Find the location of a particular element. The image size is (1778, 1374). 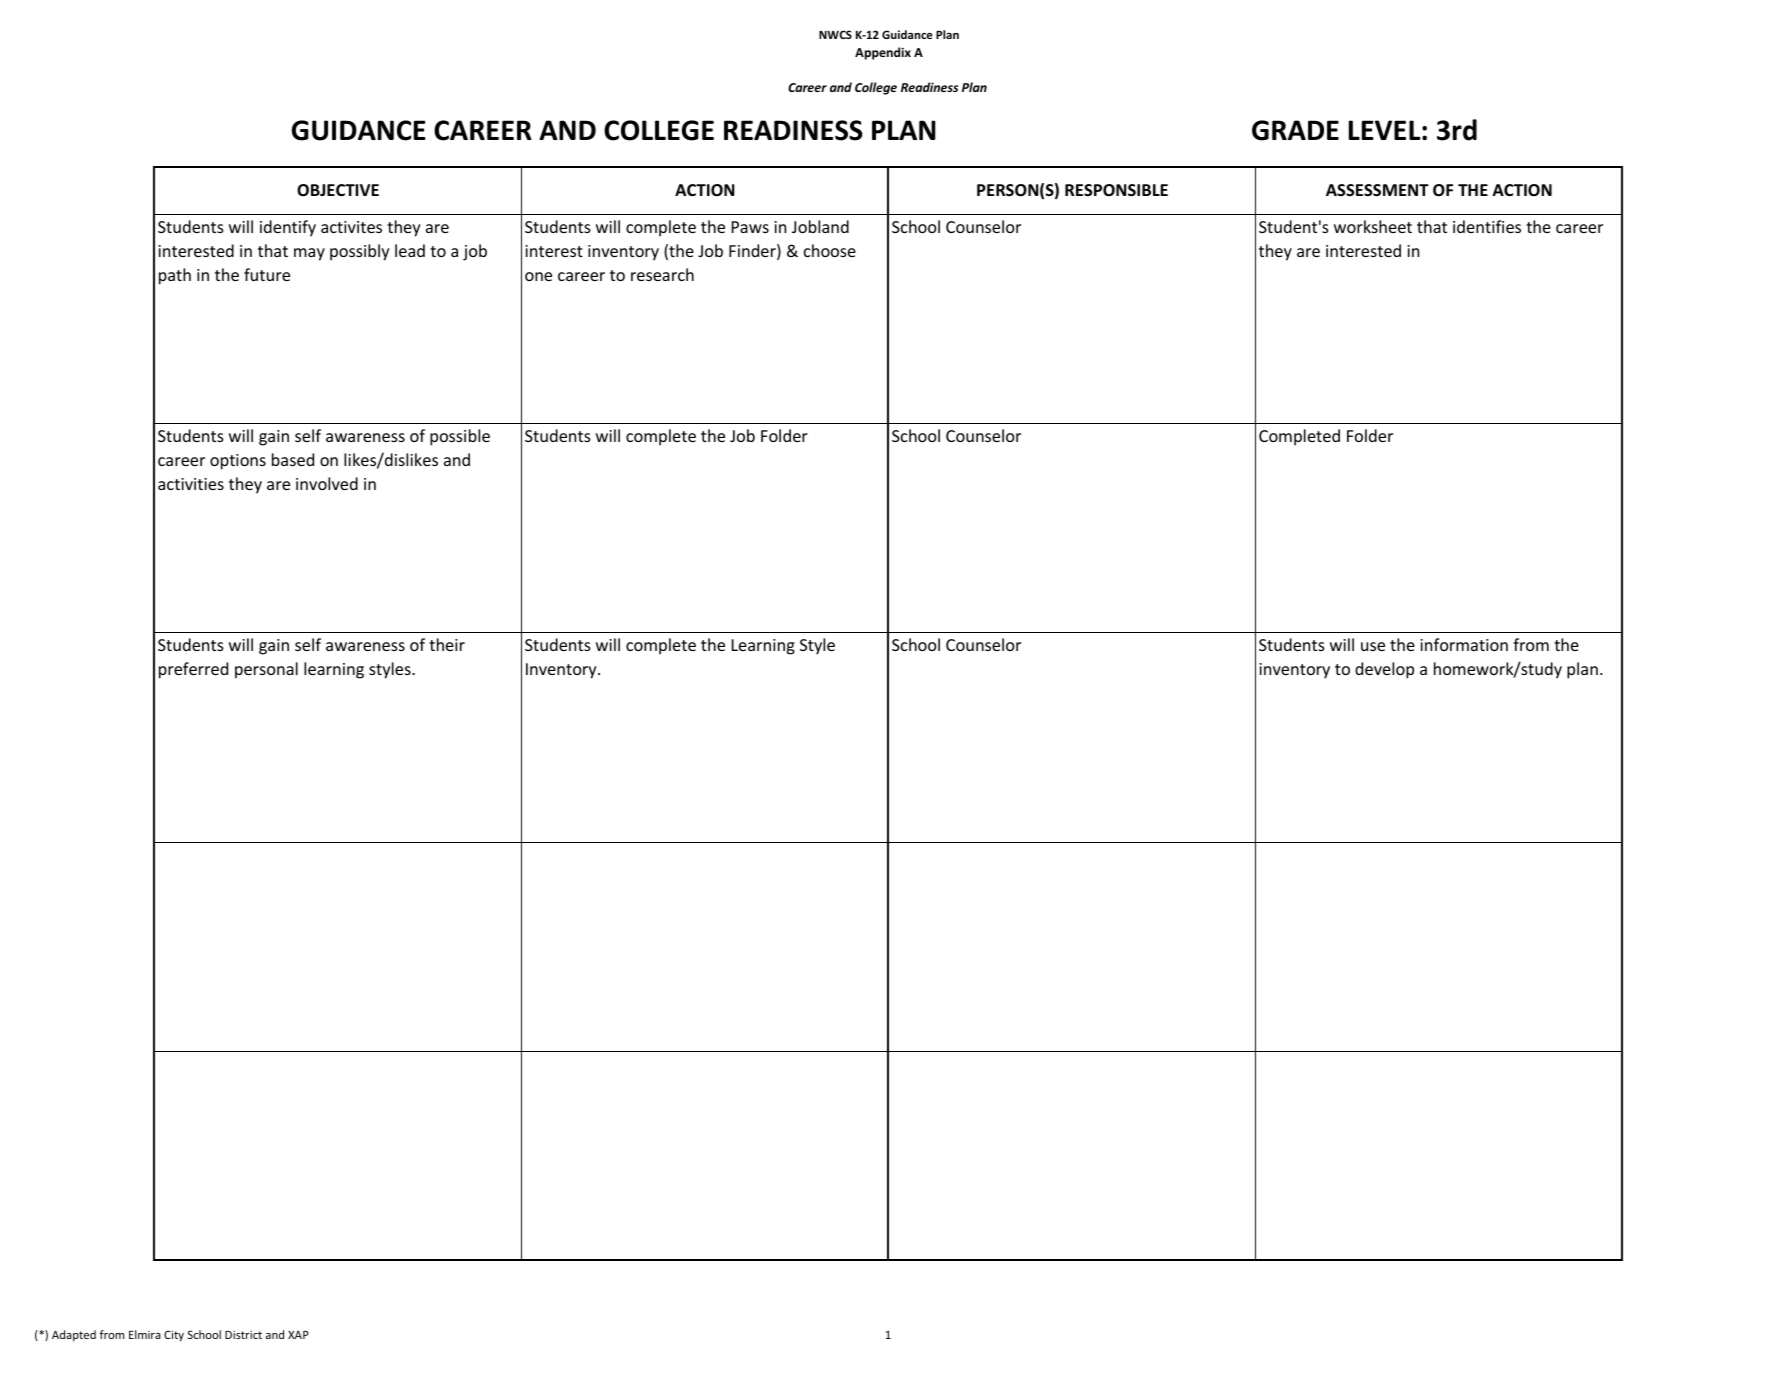

activities is located at coordinates (191, 484).
